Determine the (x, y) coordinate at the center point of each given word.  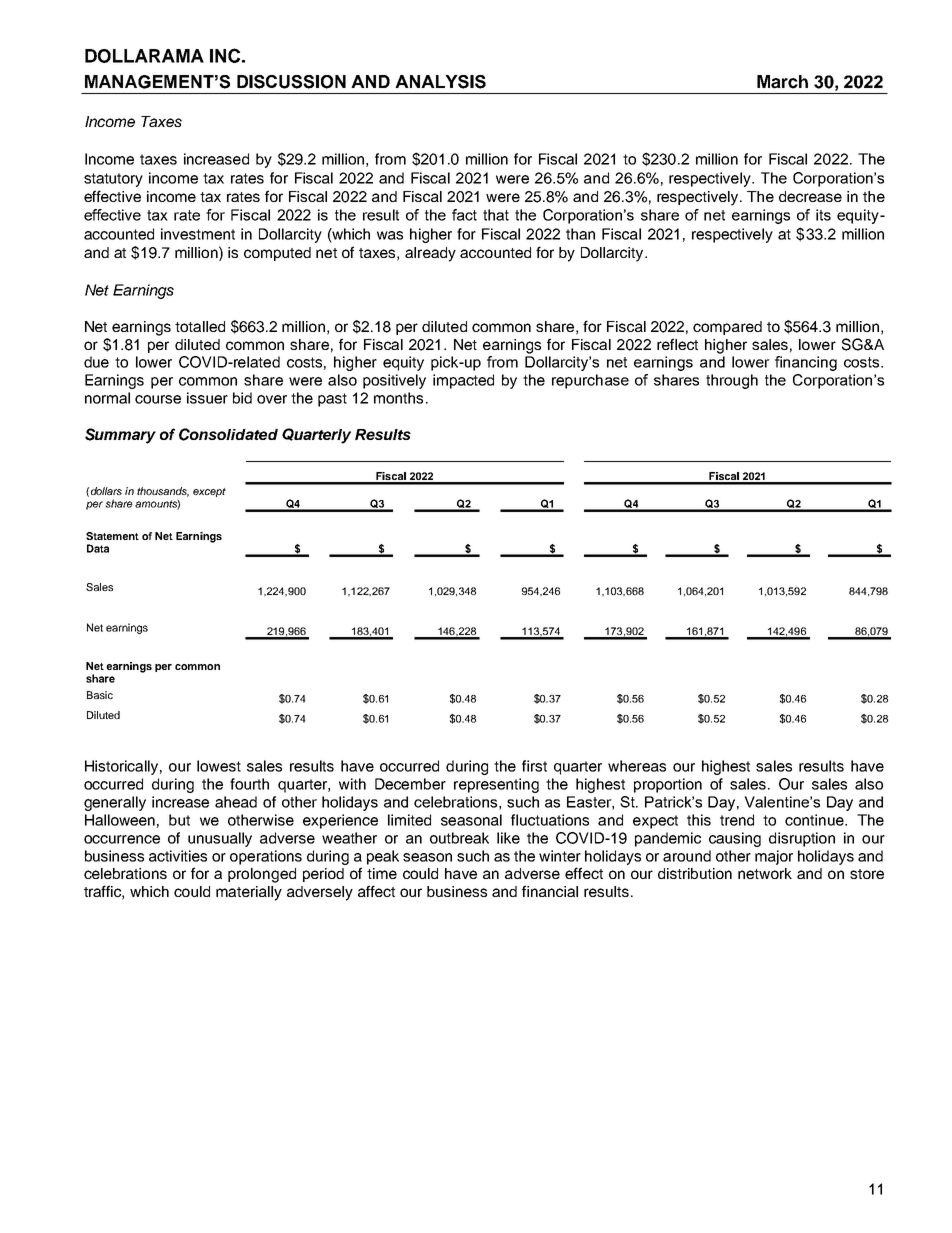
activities (178, 856)
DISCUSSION (291, 82)
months (398, 398)
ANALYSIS (440, 82)
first (534, 766)
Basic (100, 695)
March (782, 82)
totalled (200, 326)
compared (727, 328)
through (732, 381)
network (765, 873)
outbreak (459, 838)
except (209, 492)
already (430, 254)
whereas (637, 766)
